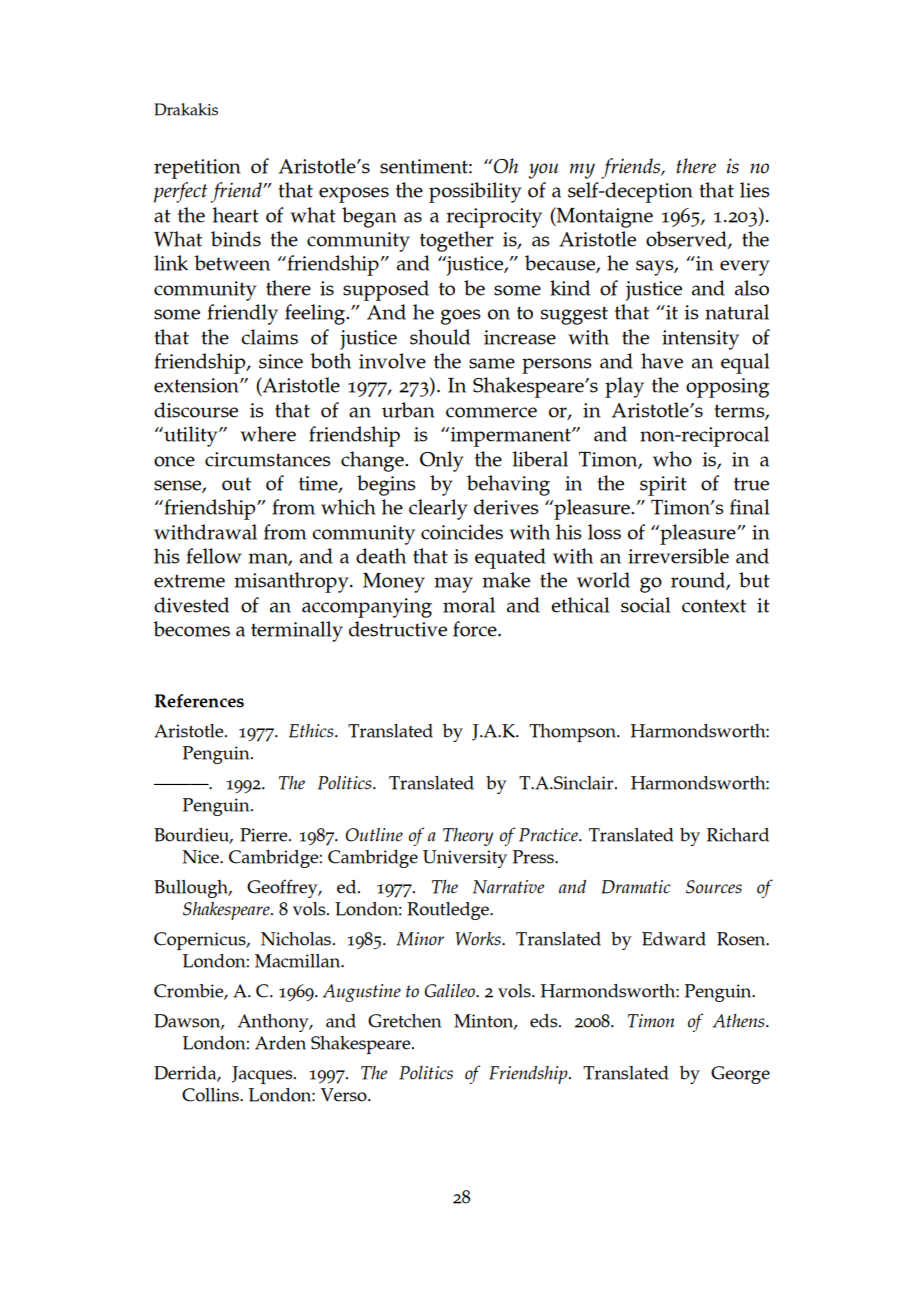 This page has width=924, height=1308. What do you see at coordinates (663, 486) in the page?
I see `spirit` at bounding box center [663, 486].
